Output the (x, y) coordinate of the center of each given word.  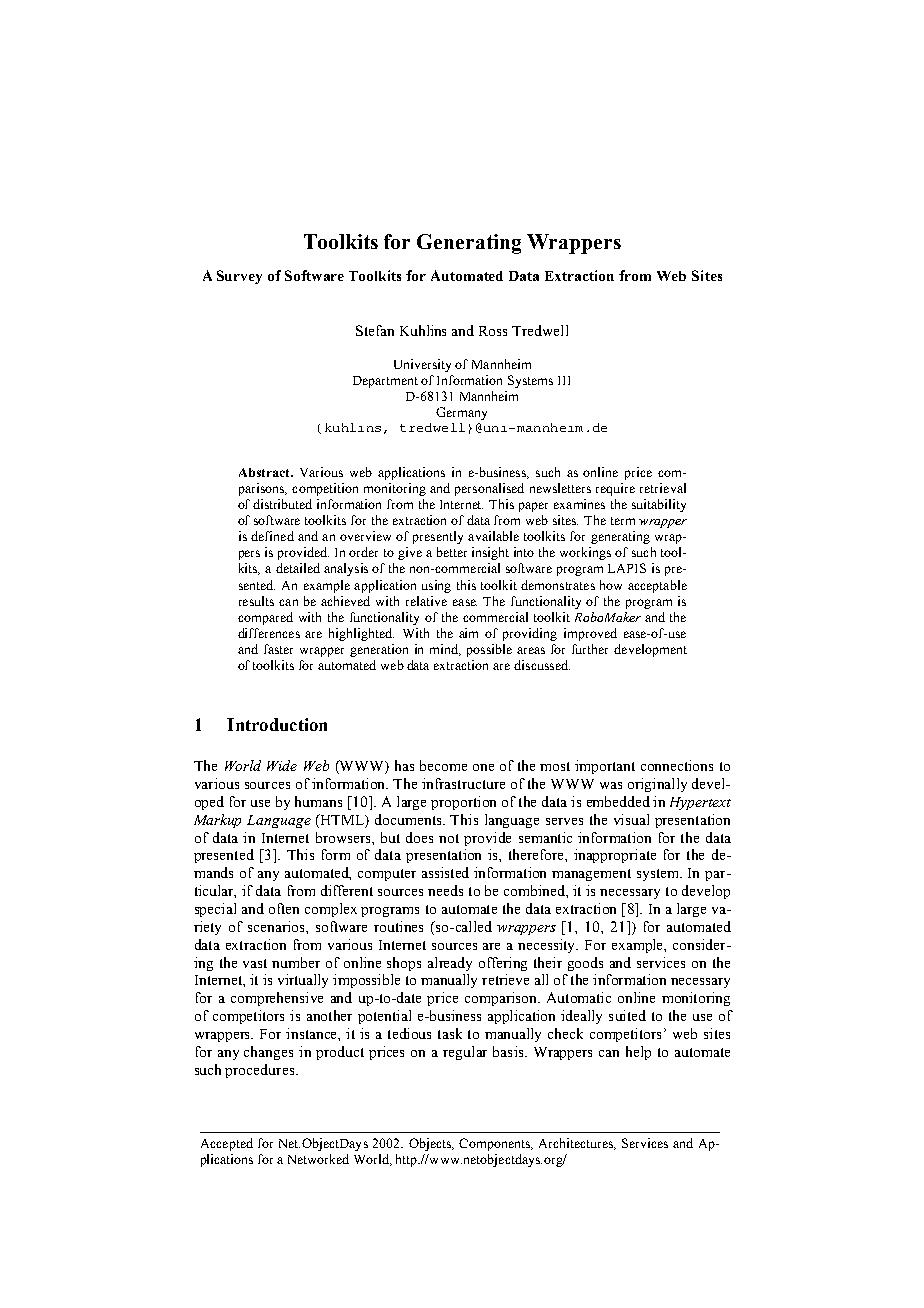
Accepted (227, 1144)
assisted (445, 872)
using (436, 586)
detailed (298, 568)
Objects (431, 1144)
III (564, 380)
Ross (493, 331)
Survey (239, 277)
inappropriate (615, 856)
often (284, 908)
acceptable (657, 586)
